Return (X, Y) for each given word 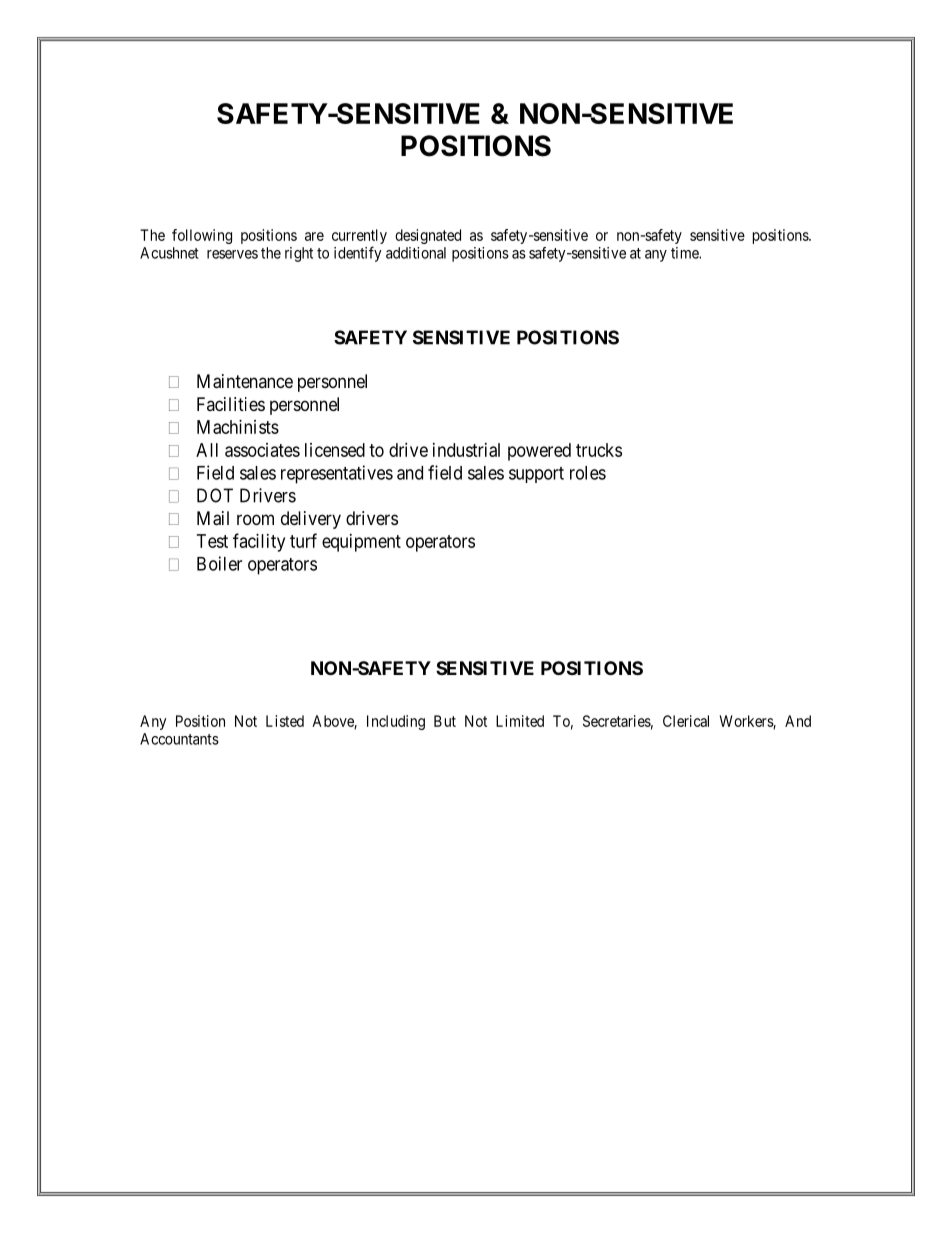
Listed (285, 721)
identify (358, 254)
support (536, 475)
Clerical (686, 721)
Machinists (238, 427)
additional (416, 253)
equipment (361, 543)
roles (588, 473)
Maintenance (245, 381)
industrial (466, 450)
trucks (599, 450)
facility (259, 542)
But (445, 721)
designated (428, 236)
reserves (232, 254)
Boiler (219, 563)
